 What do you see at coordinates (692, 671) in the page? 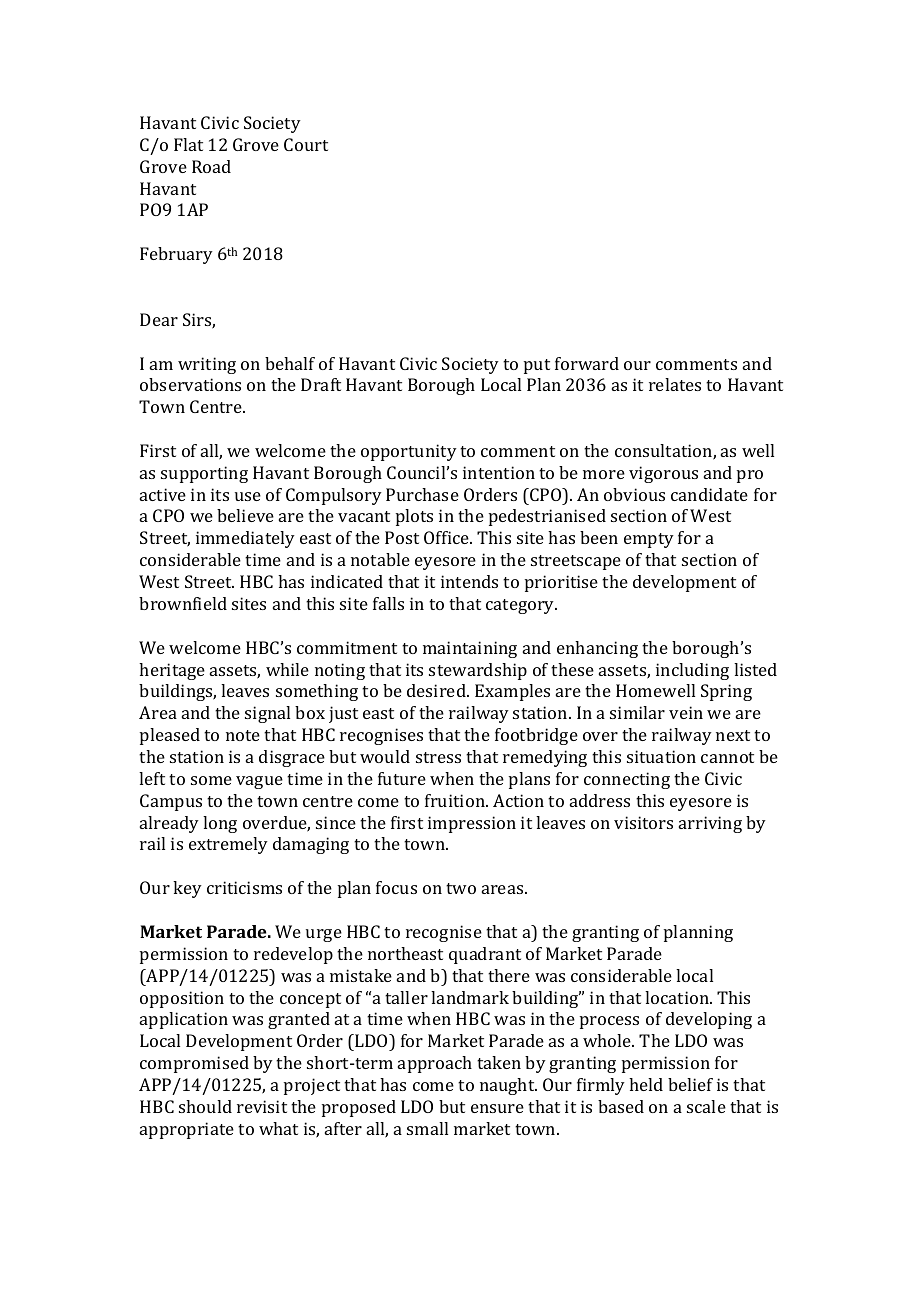
I see `including` at bounding box center [692, 671].
